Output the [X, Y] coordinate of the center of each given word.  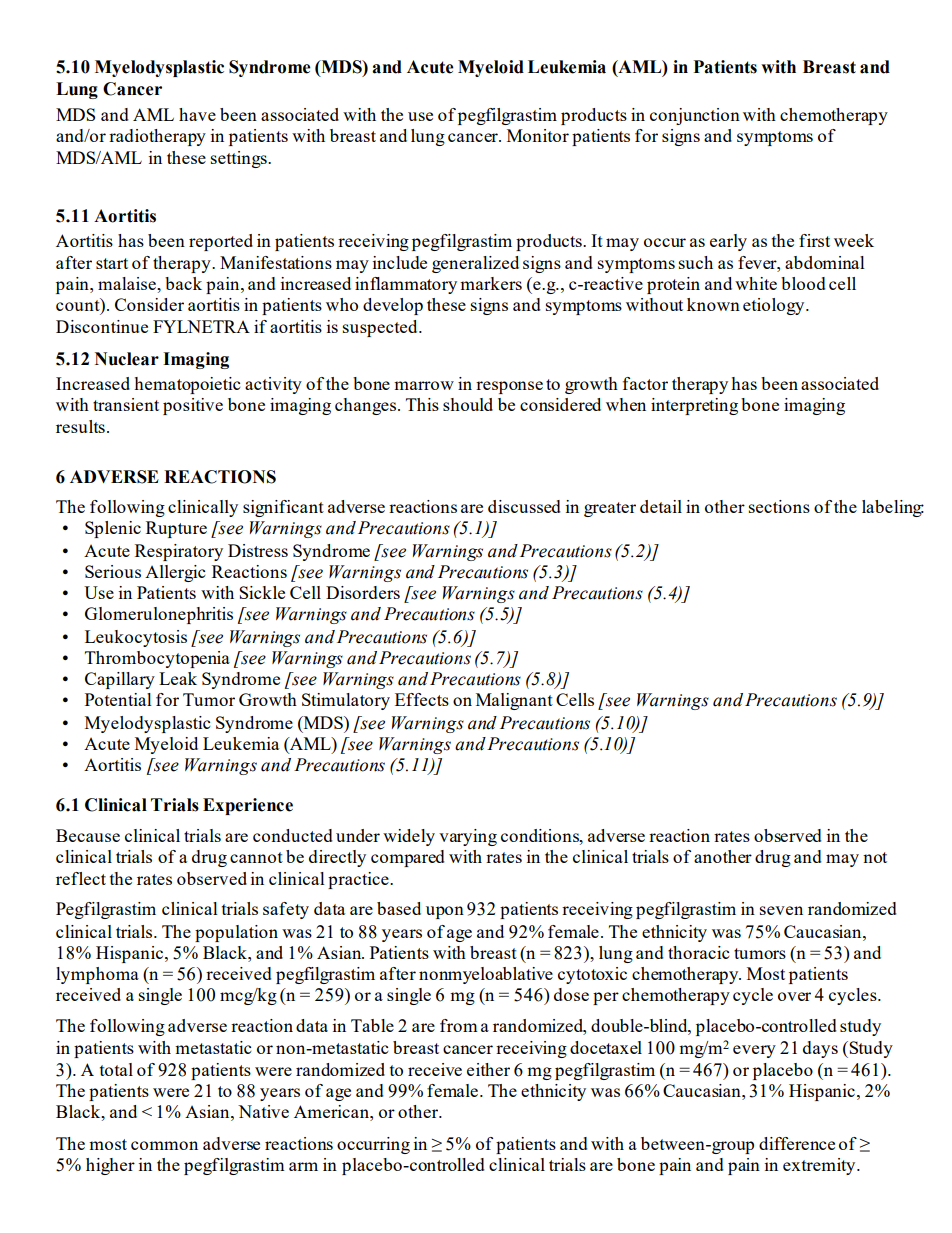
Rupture [176, 529]
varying [468, 837]
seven [781, 910]
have [197, 114]
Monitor [538, 135]
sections [779, 506]
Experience [248, 806]
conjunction [695, 116]
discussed [524, 506]
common [164, 1145]
